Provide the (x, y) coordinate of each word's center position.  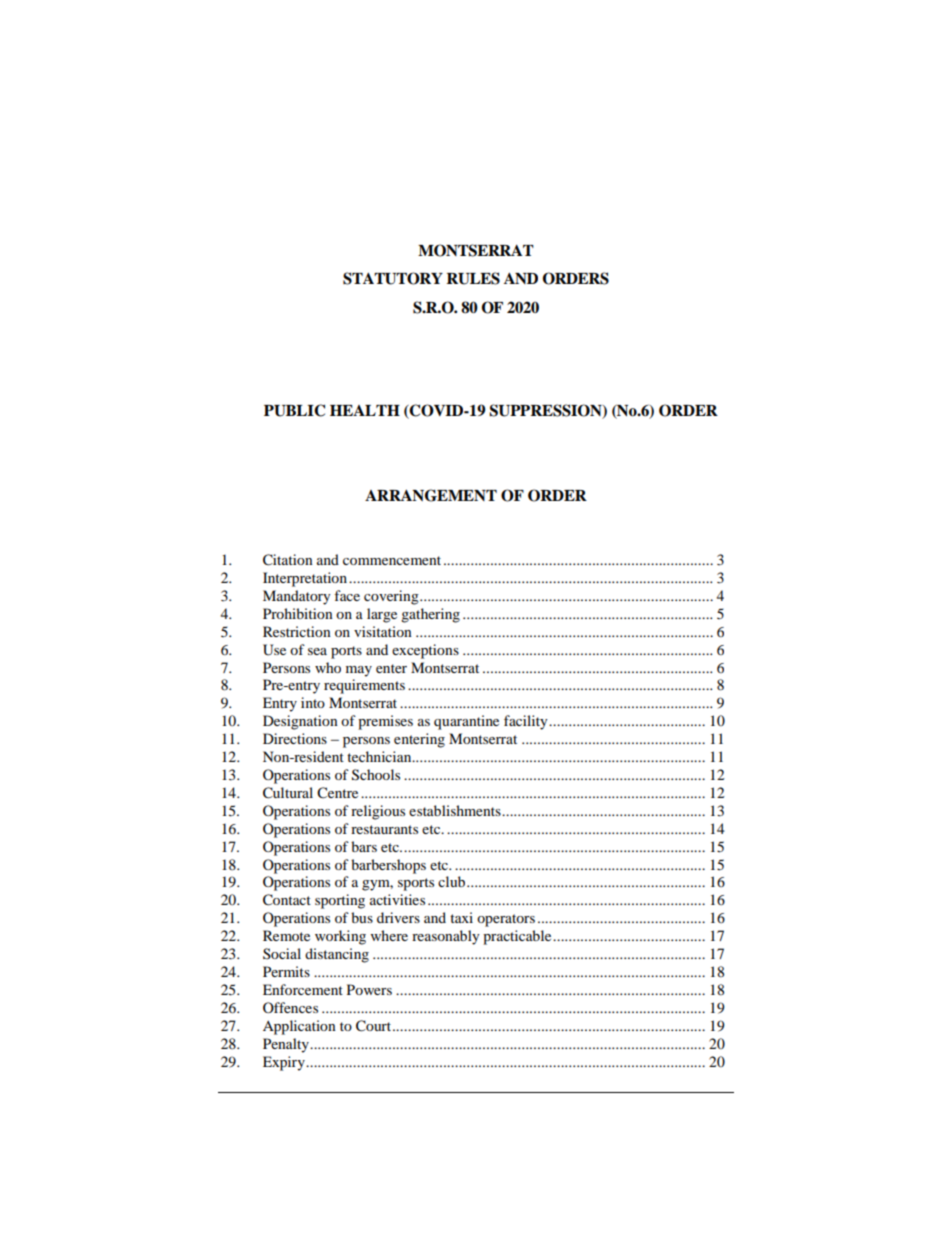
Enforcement (303, 989)
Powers (369, 989)
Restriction (297, 631)
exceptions (425, 651)
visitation (383, 631)
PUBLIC (294, 410)
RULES (473, 278)
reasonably (446, 937)
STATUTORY (393, 278)
